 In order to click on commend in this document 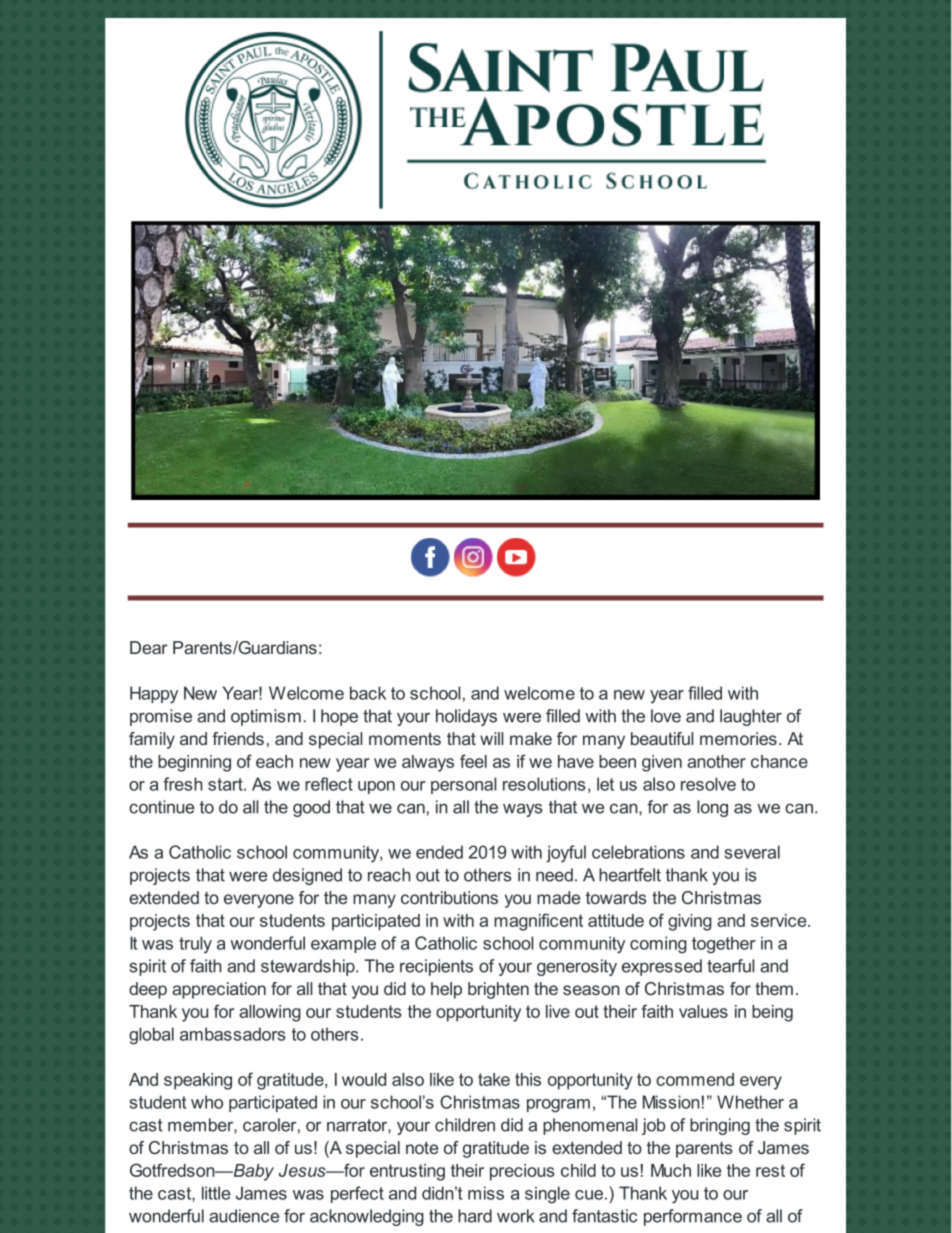, I will do `click(695, 1079)`.
